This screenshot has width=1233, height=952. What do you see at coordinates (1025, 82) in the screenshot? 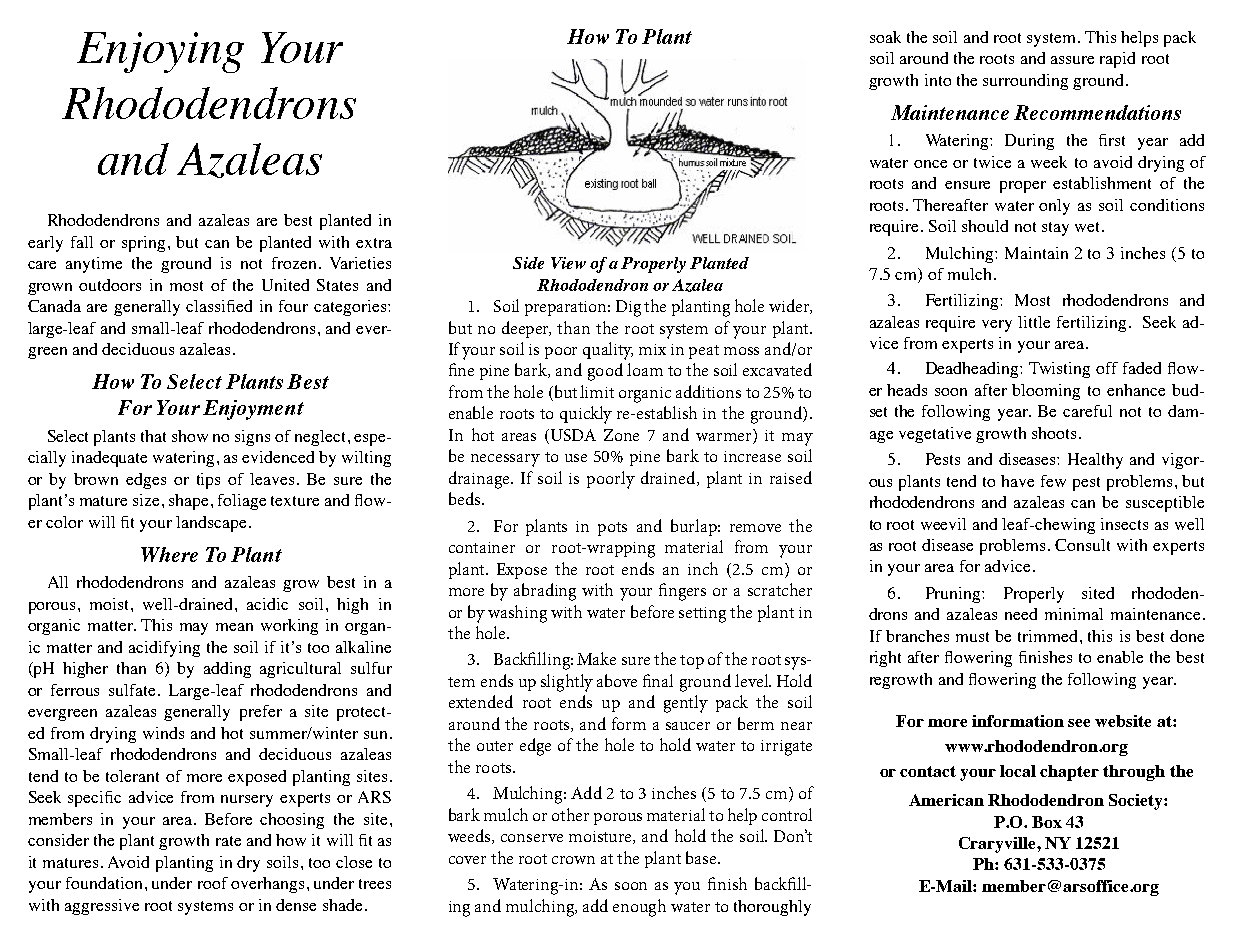
I see `surrounding` at bounding box center [1025, 82].
